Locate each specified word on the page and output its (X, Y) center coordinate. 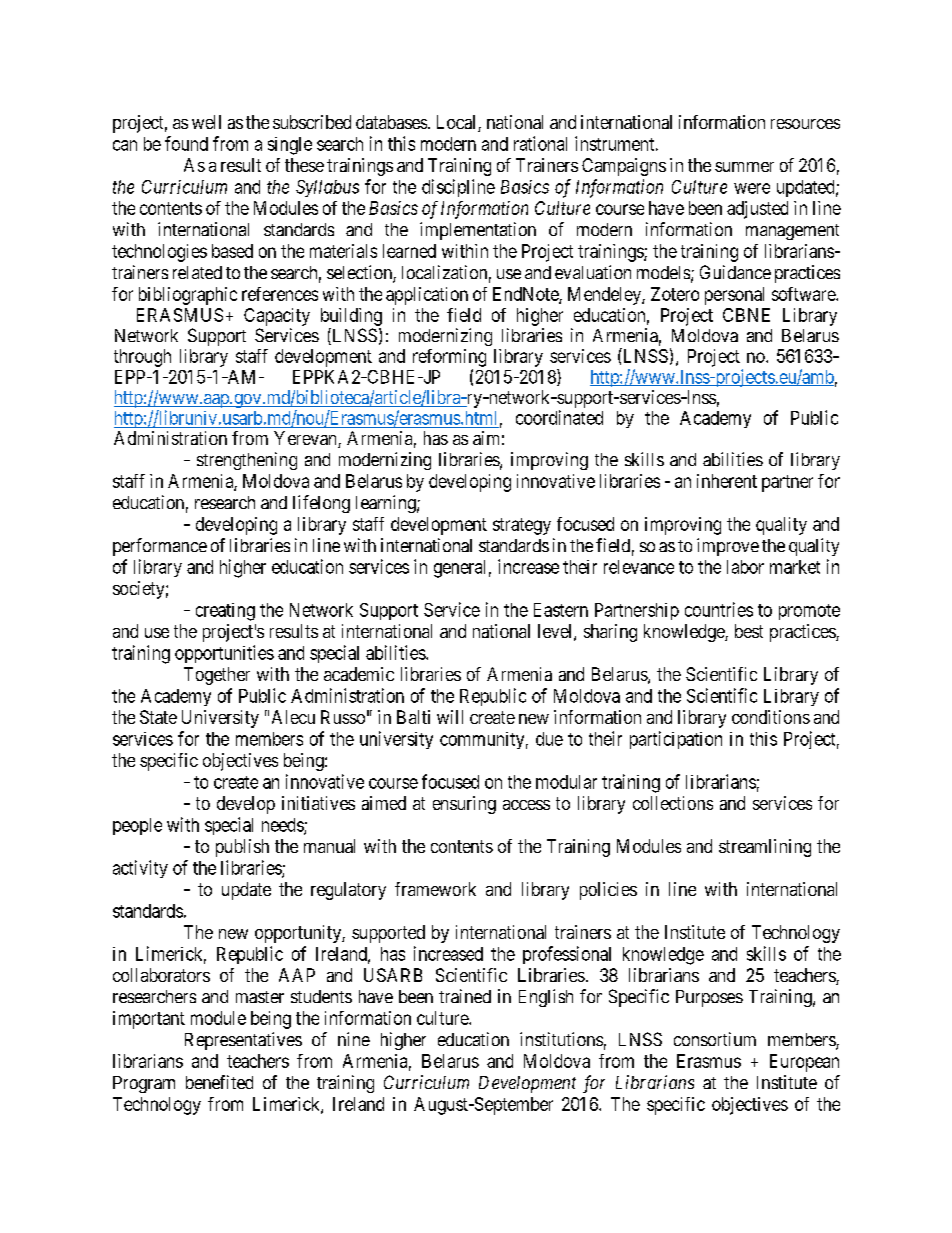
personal (734, 296)
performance (160, 547)
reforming (449, 358)
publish (242, 848)
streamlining (765, 848)
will (450, 717)
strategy (522, 526)
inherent (727, 481)
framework (435, 889)
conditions (771, 717)
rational (540, 143)
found (186, 143)
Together (217, 676)
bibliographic (188, 296)
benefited (219, 1082)
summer (744, 167)
